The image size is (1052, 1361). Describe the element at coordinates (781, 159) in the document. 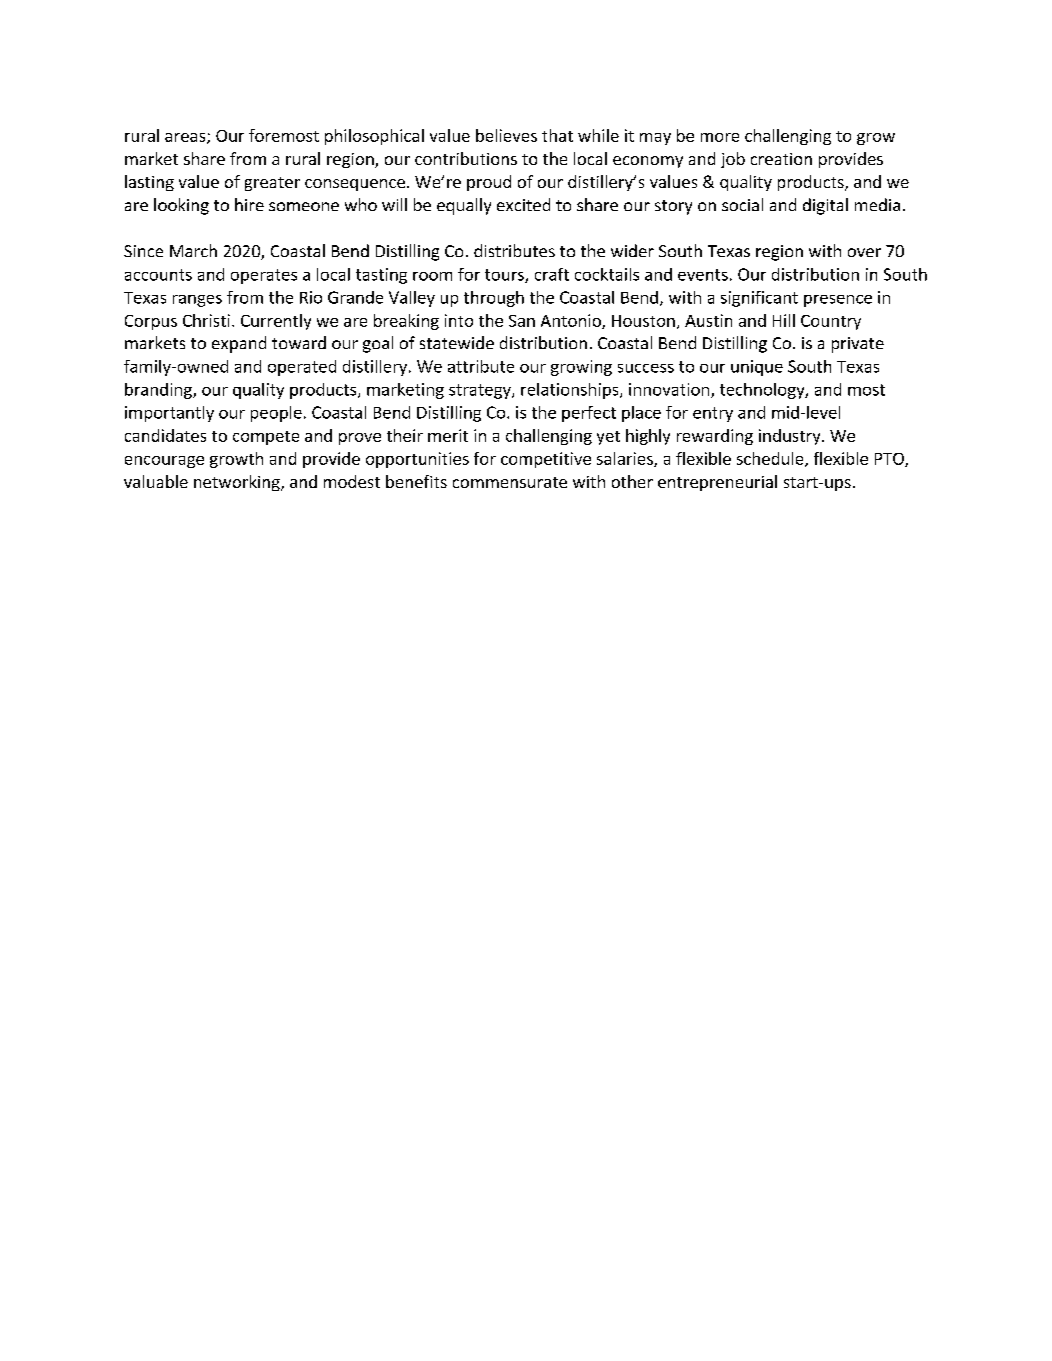

I see `creation` at that location.
